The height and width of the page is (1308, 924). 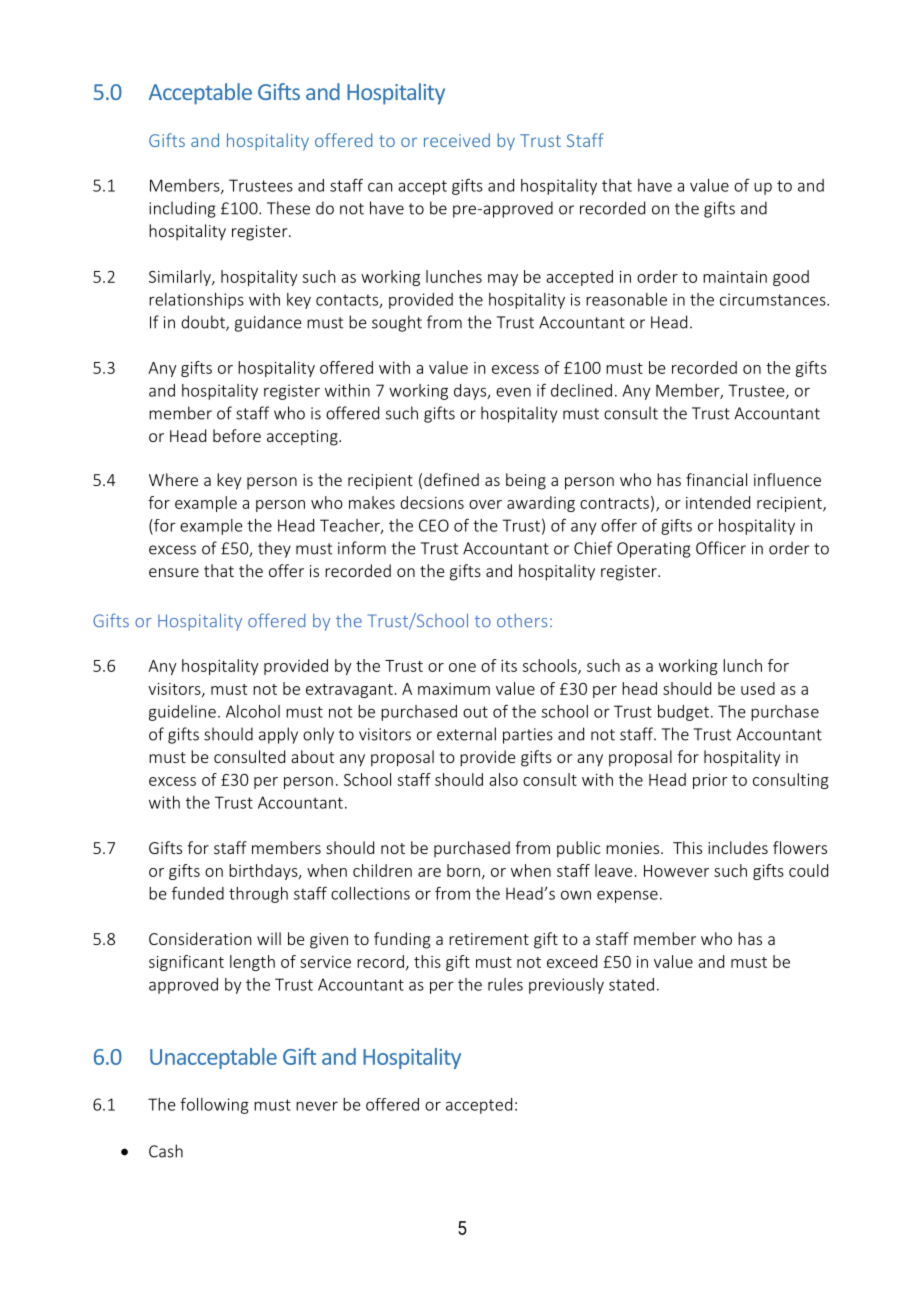 I want to click on These, so click(x=288, y=208).
